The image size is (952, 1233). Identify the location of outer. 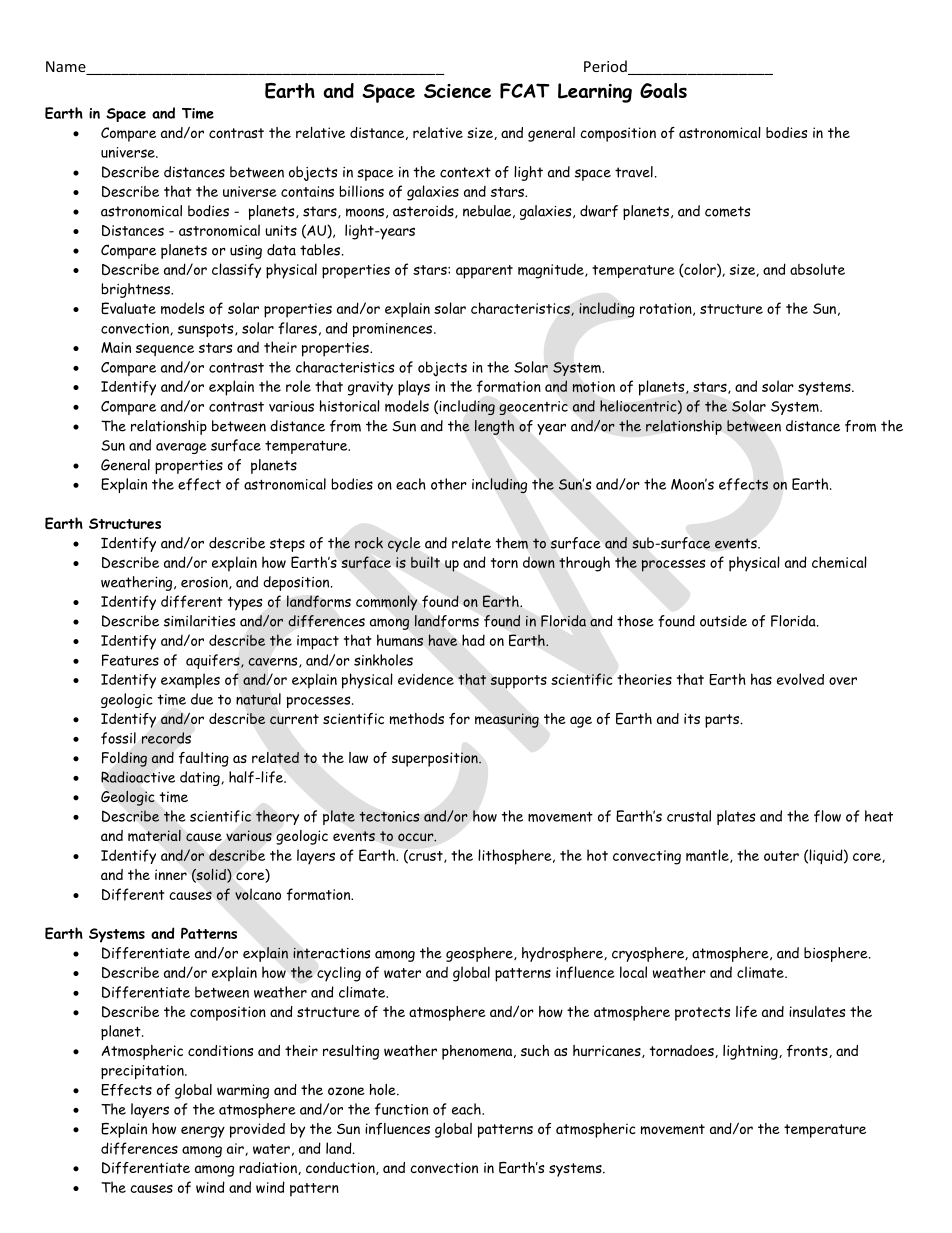
(781, 856).
